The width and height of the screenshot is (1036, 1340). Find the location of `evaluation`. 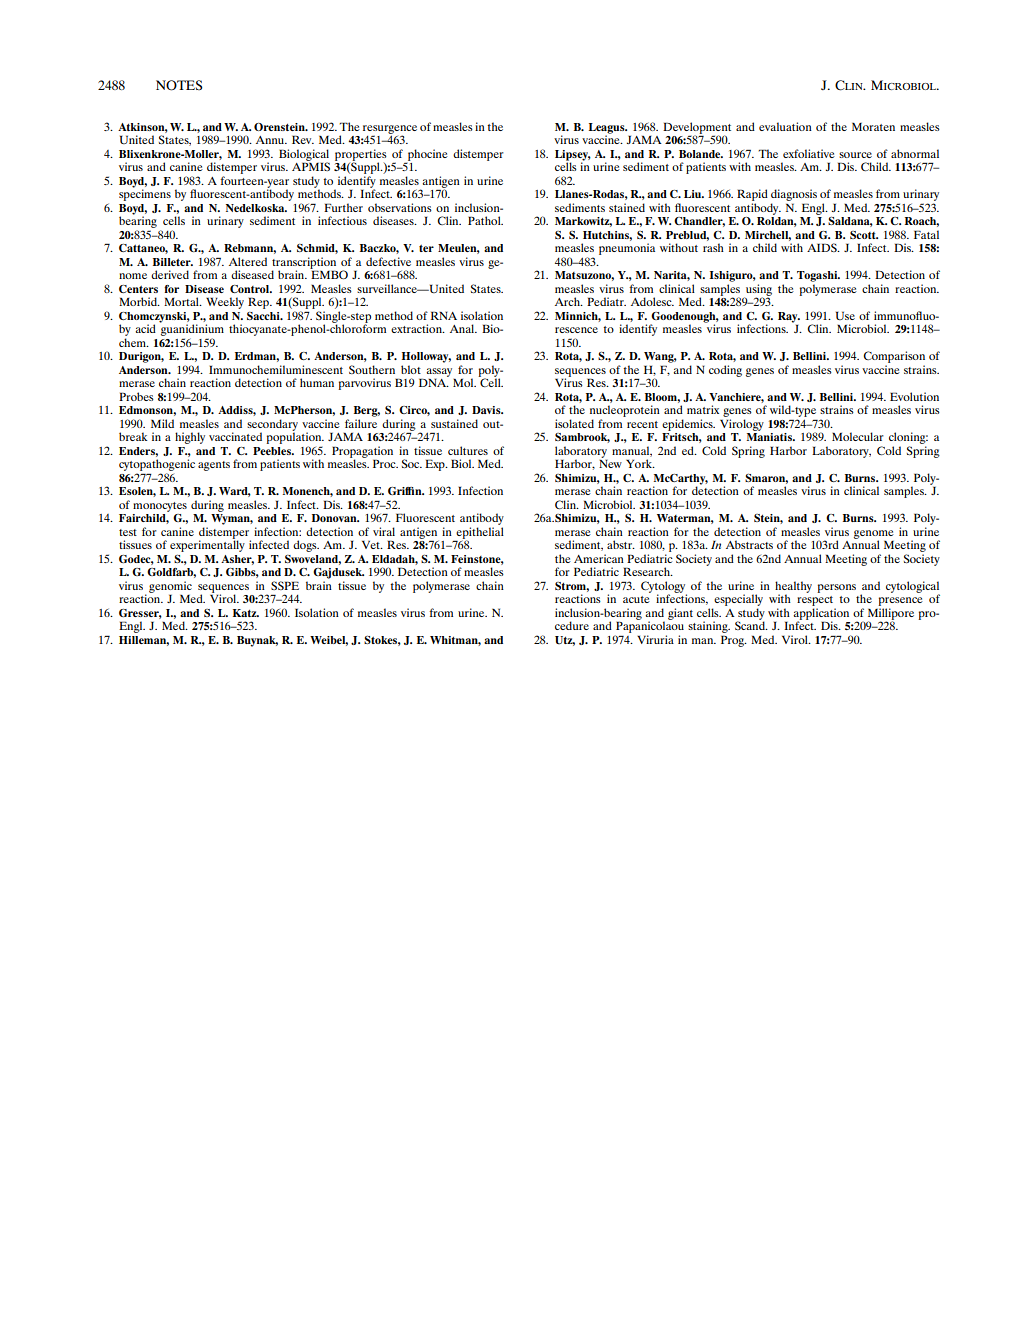

evaluation is located at coordinates (785, 126).
